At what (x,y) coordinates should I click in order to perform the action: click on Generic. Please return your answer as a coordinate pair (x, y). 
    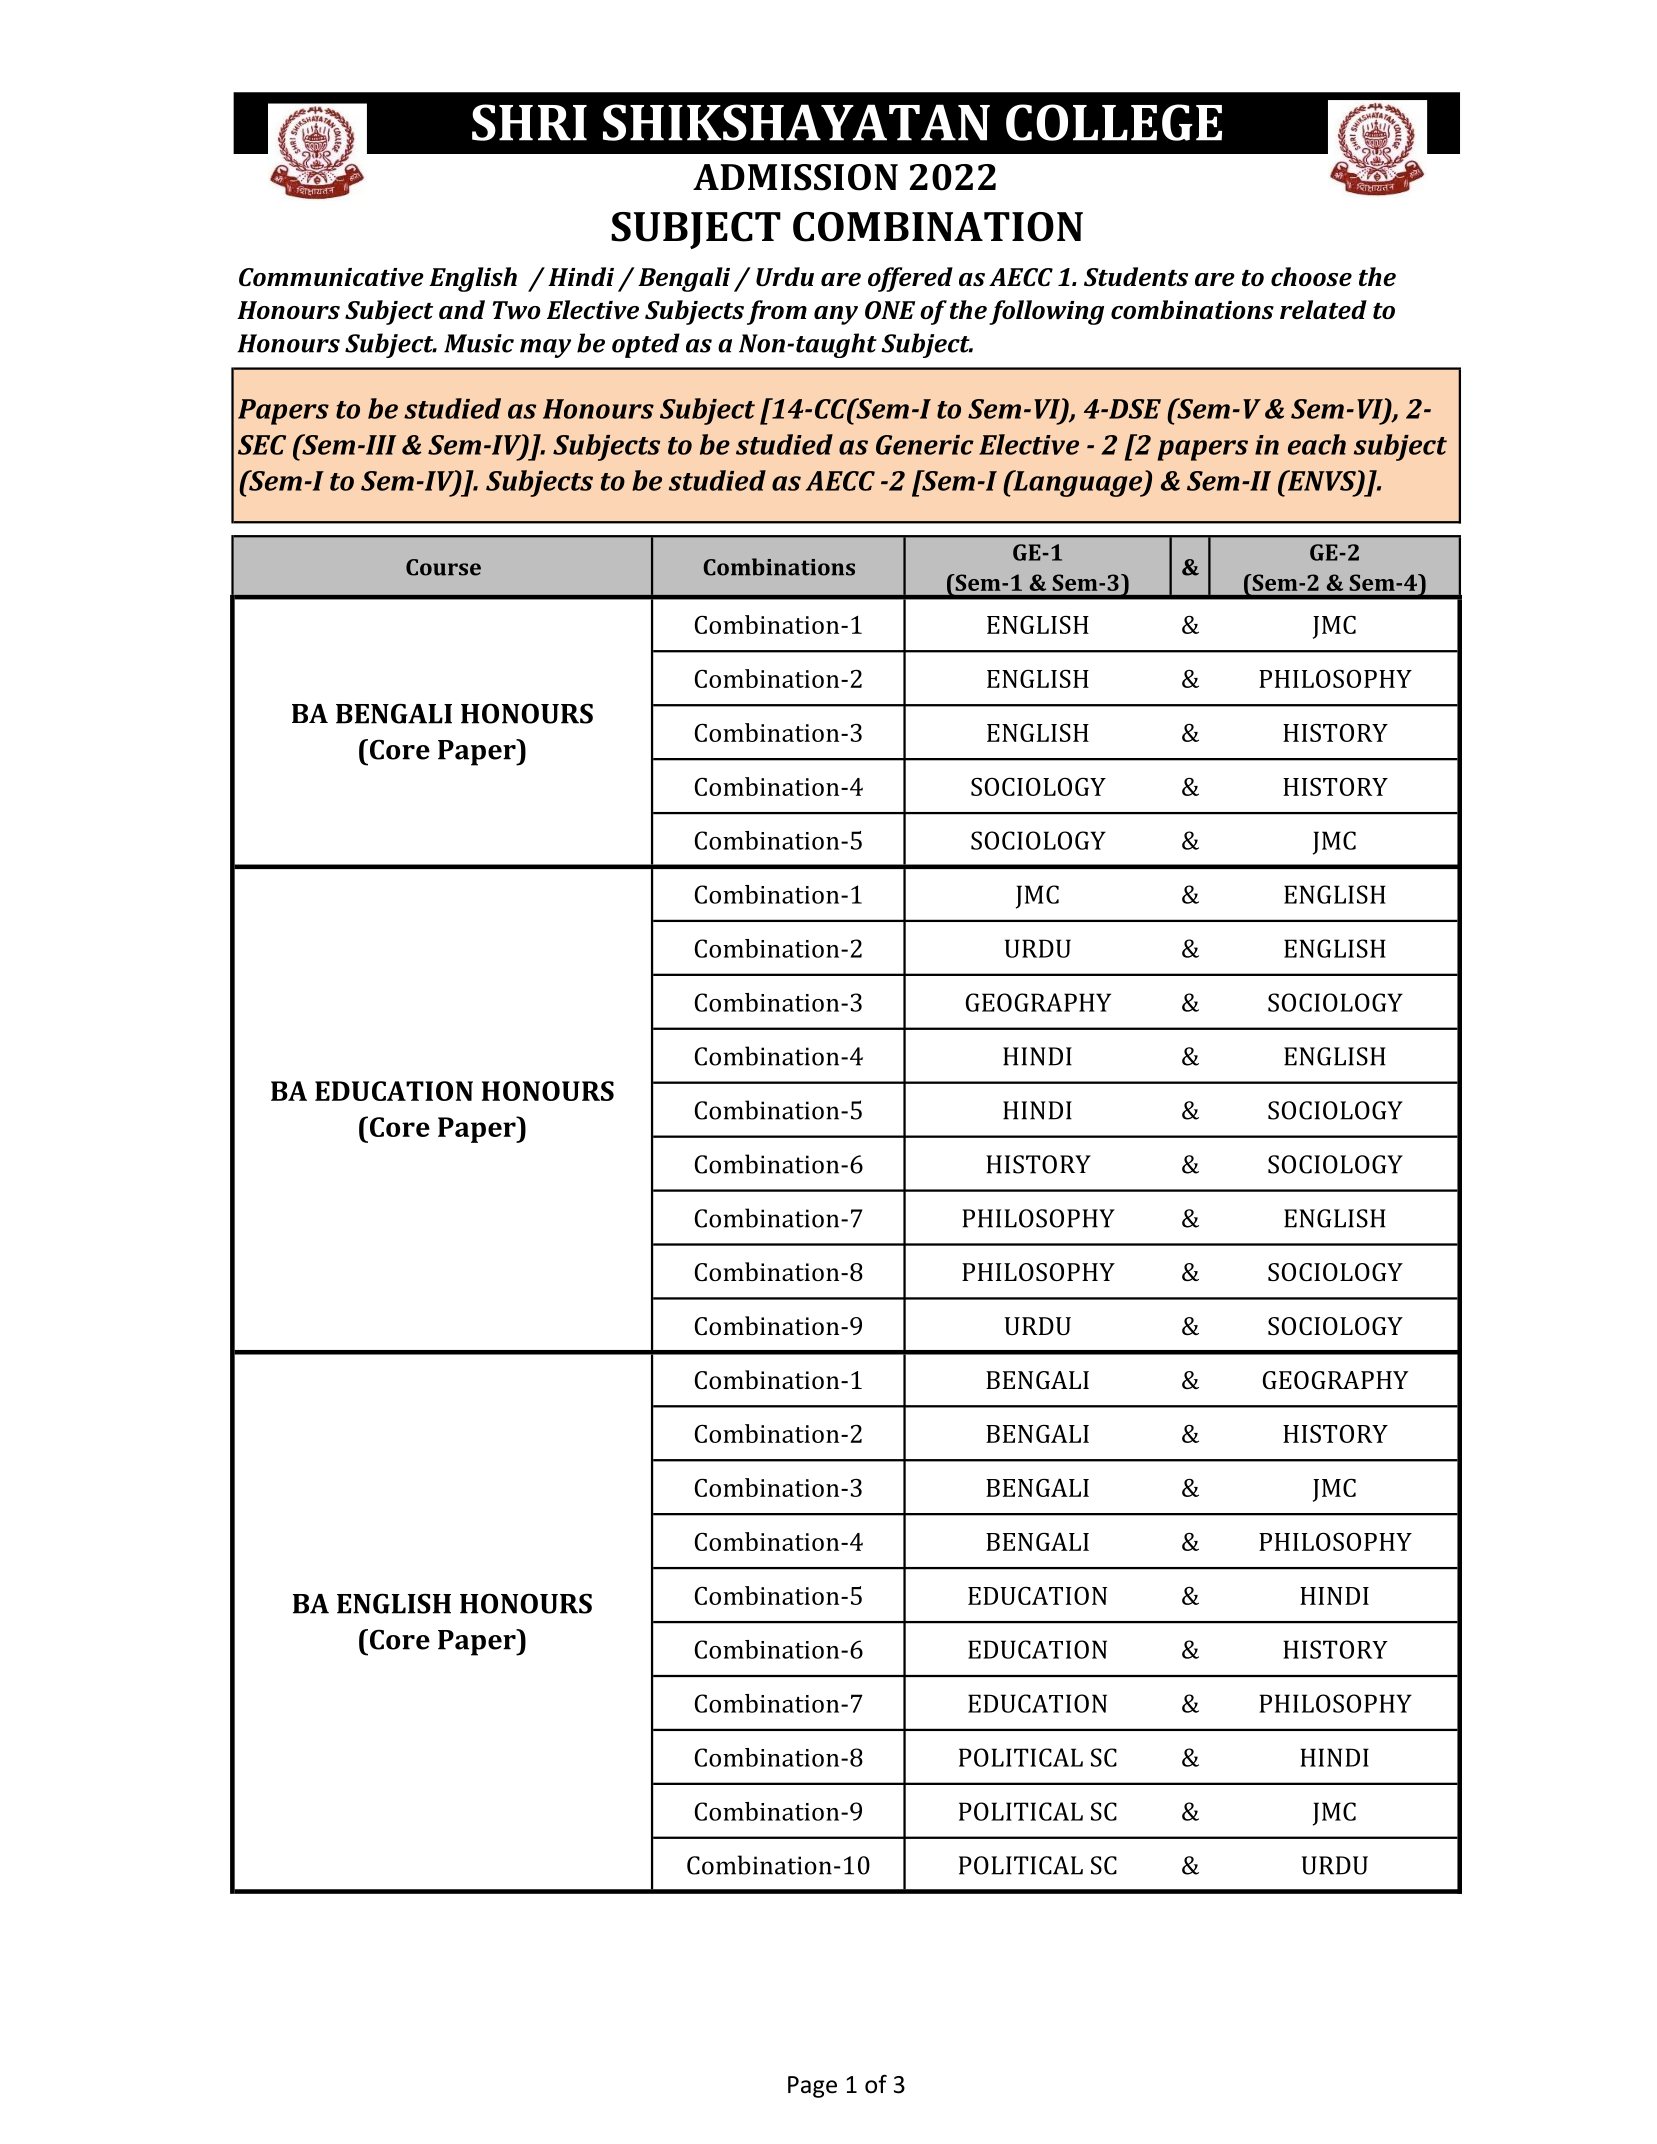
    Looking at the image, I should click on (925, 445).
